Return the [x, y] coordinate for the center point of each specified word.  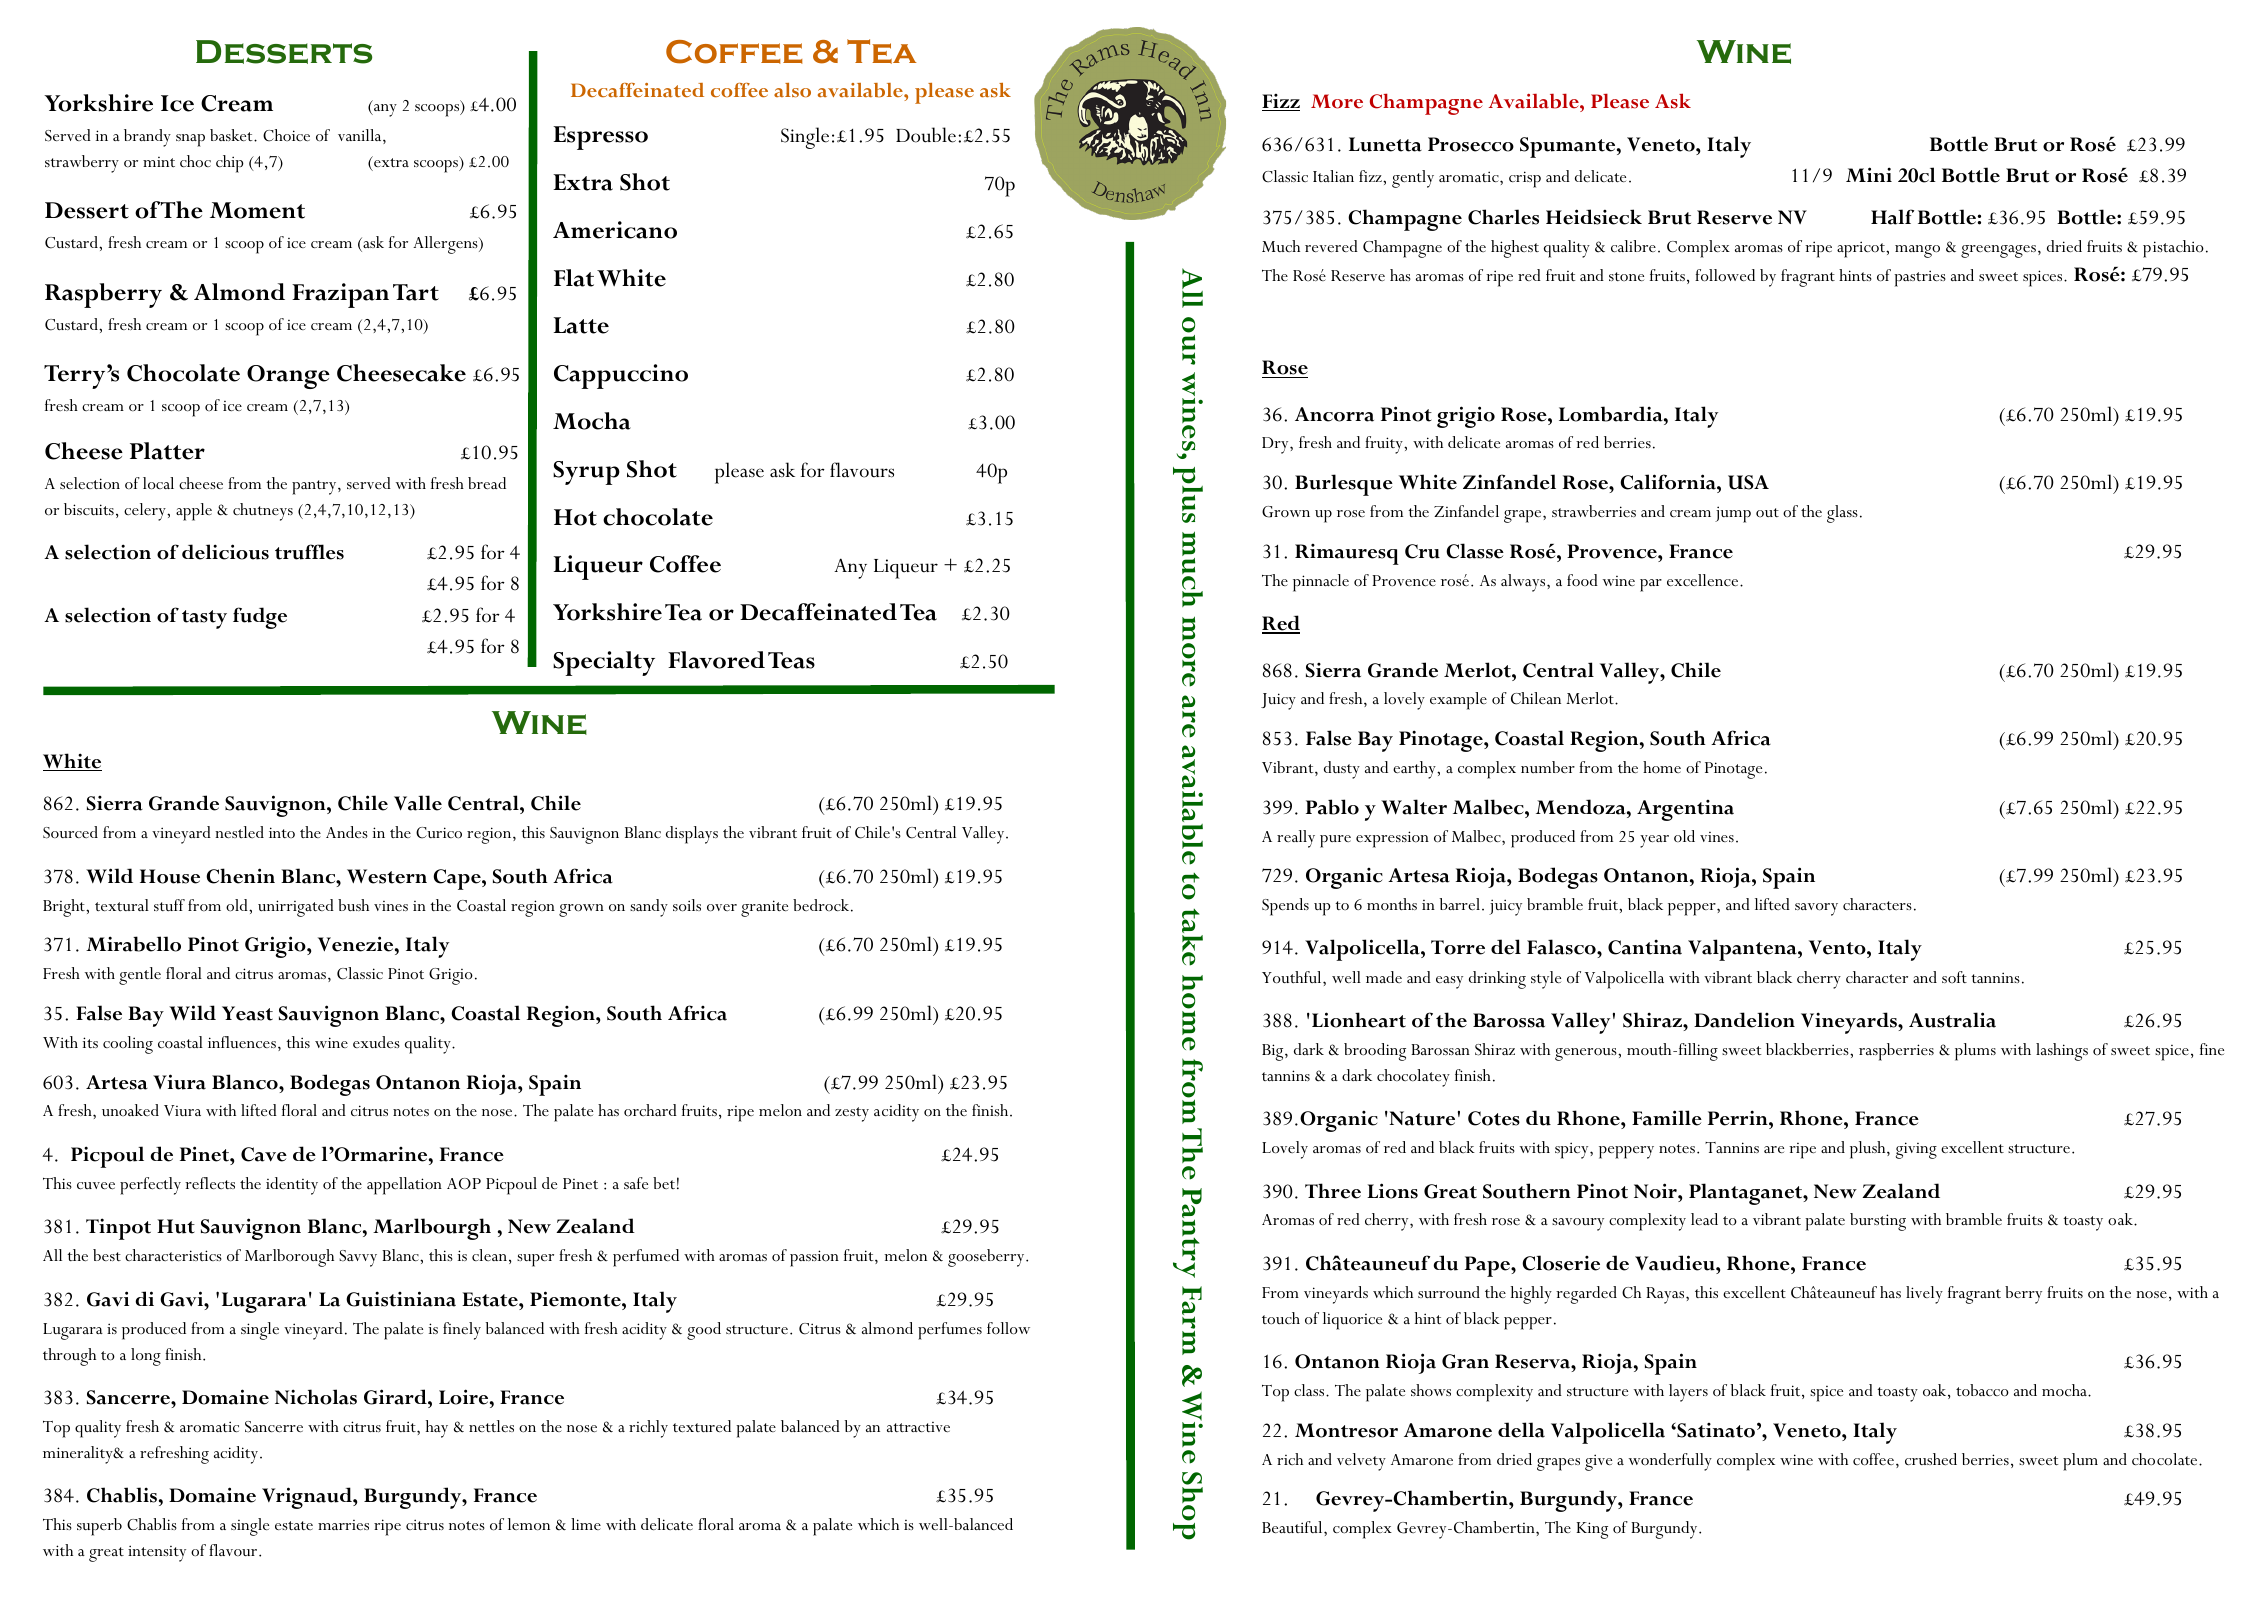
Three [1333, 1191]
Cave [264, 1154]
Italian [1333, 176]
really [1296, 839]
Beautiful [1293, 1527]
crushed [1931, 1459]
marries [343, 1525]
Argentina [1685, 810]
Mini [1869, 174]
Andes [347, 832]
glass [1842, 514]
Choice [286, 135]
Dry [1276, 445]
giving [1916, 1150]
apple [194, 512]
